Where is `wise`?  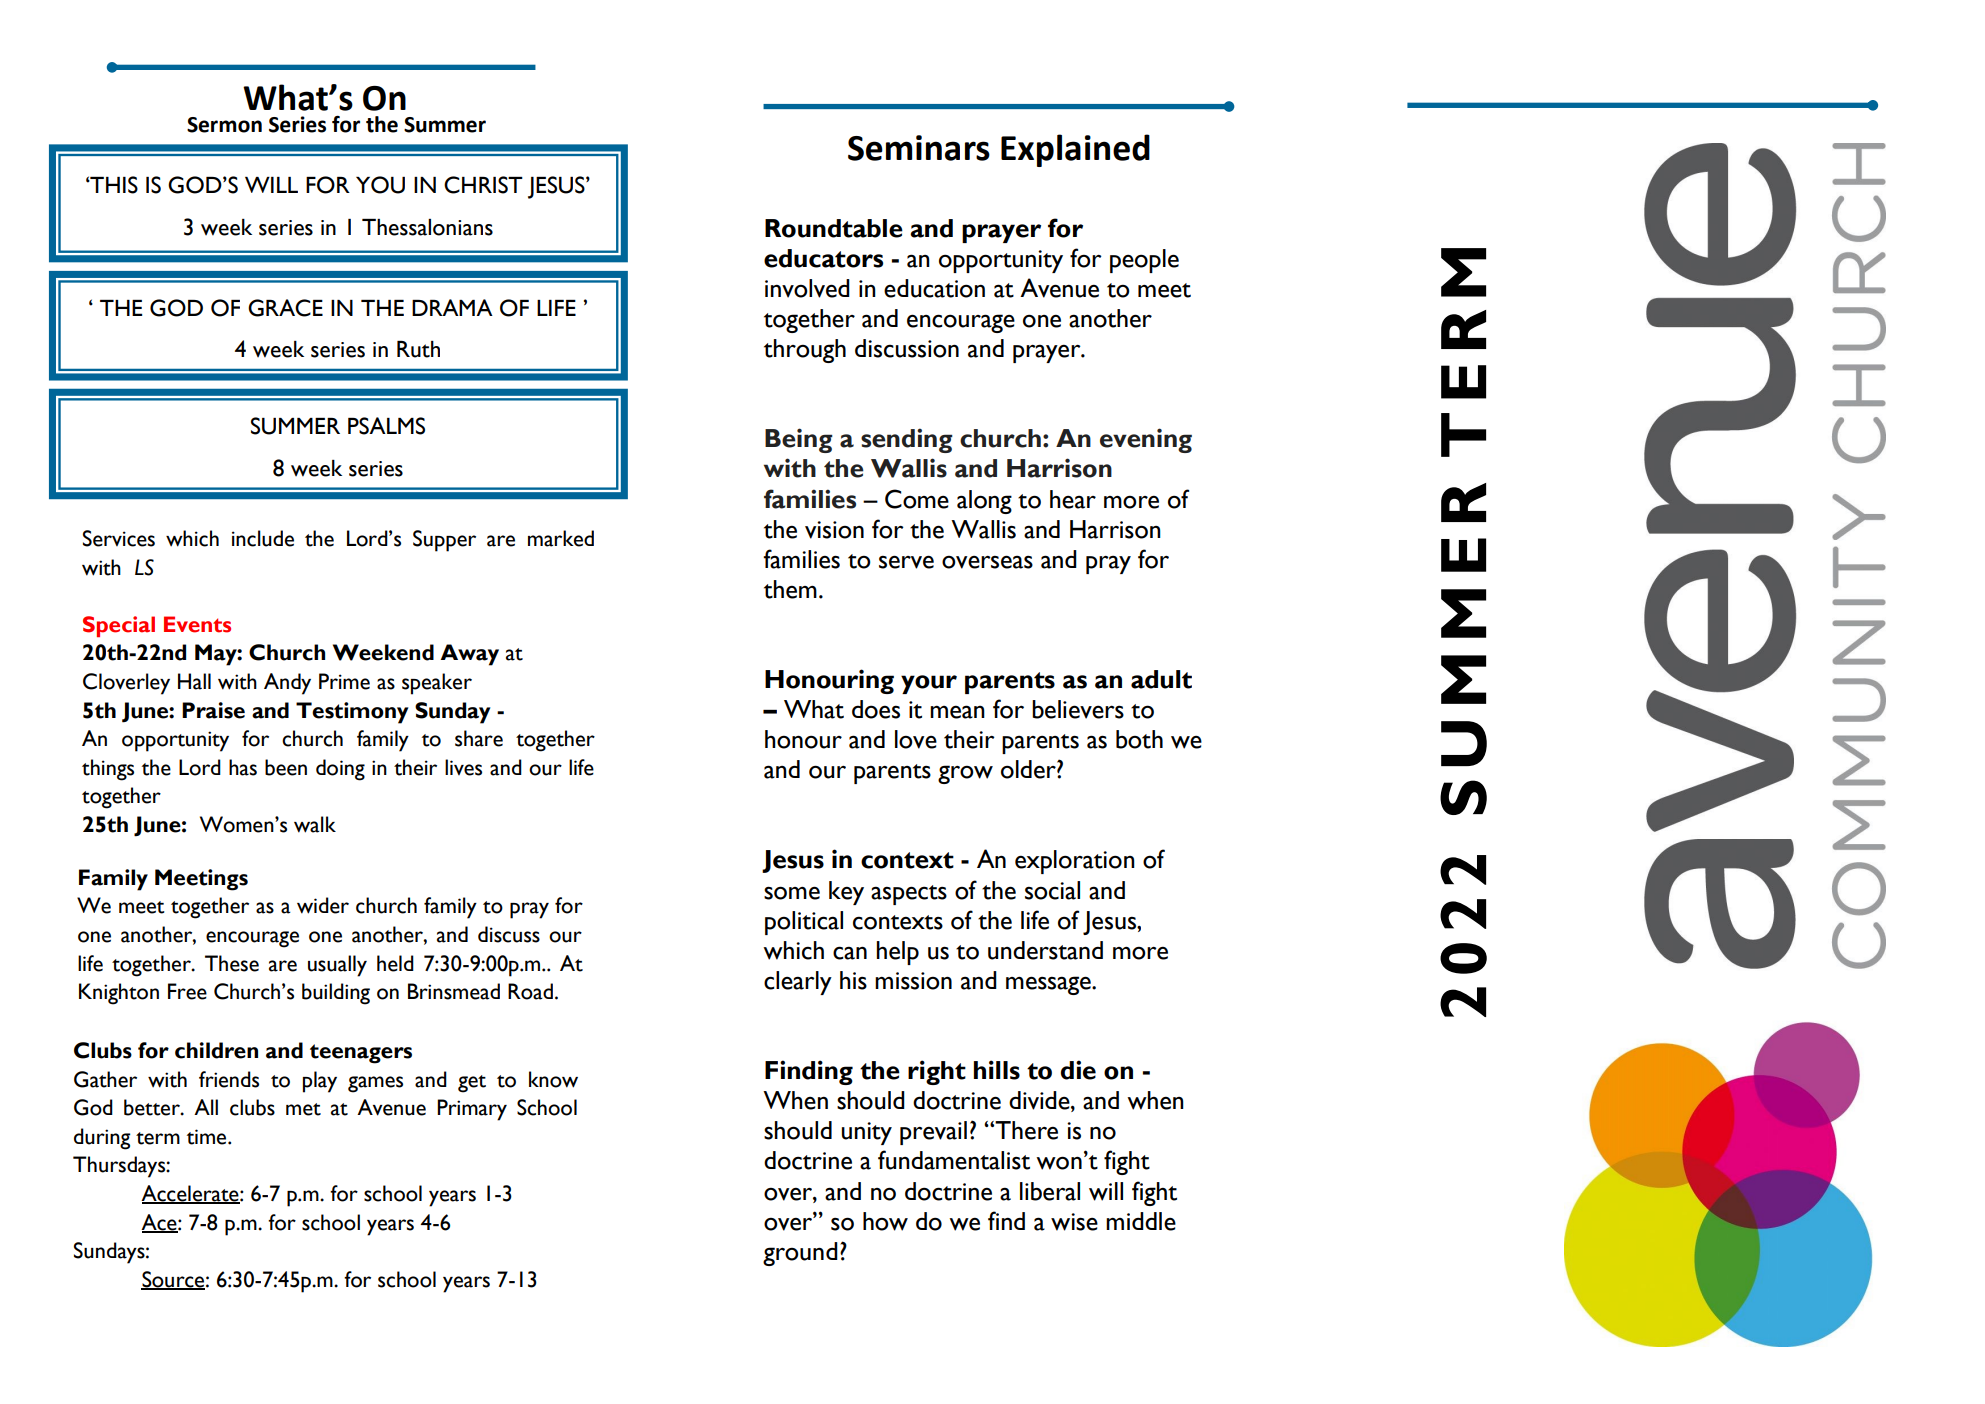 wise is located at coordinates (1074, 1222).
